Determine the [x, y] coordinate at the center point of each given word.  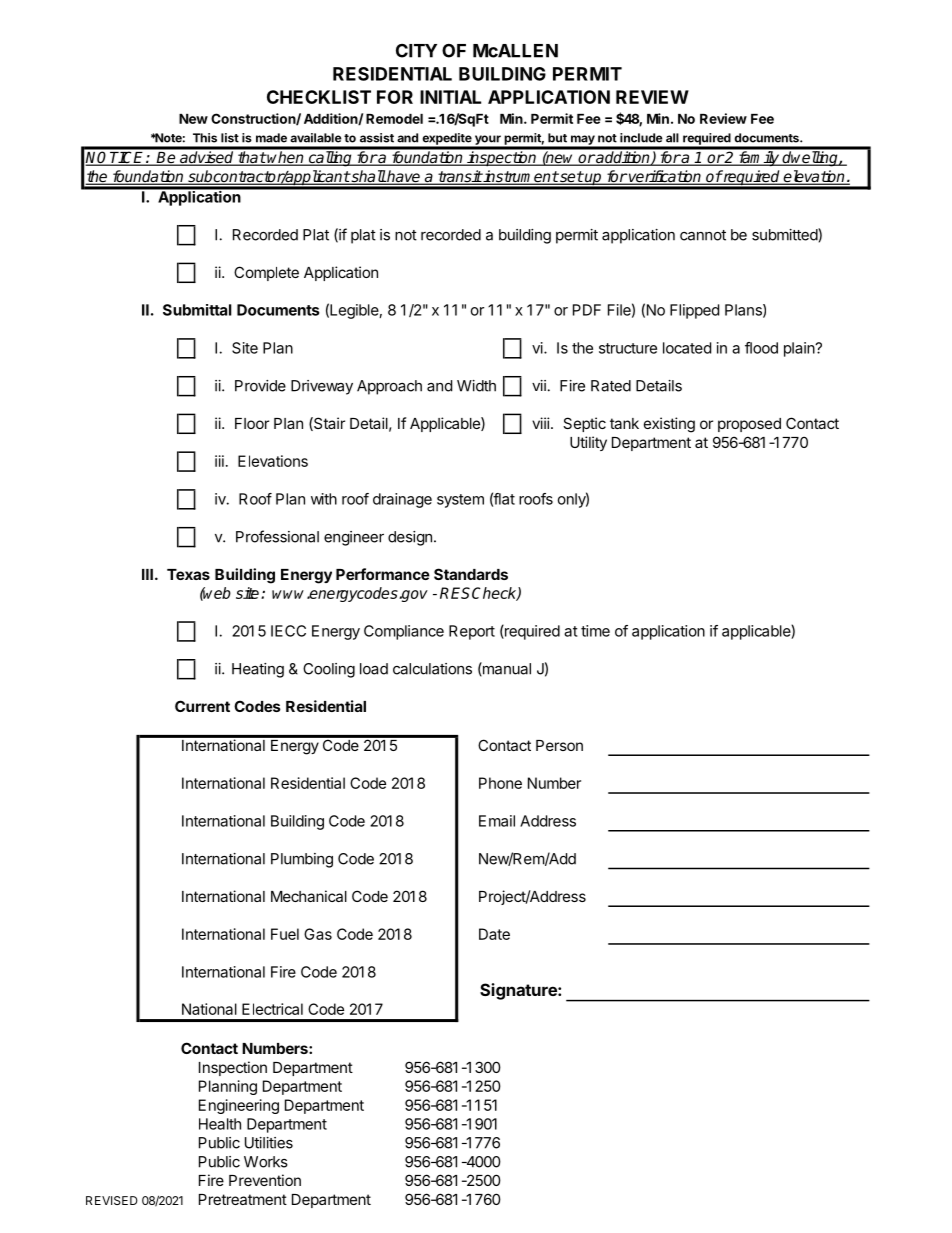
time [595, 631]
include [641, 138]
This [205, 138]
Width [476, 386]
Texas [188, 574]
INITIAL [450, 97]
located [687, 348]
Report [472, 632]
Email [497, 821]
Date [494, 934]
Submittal [197, 310]
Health [220, 1124]
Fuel [285, 934]
